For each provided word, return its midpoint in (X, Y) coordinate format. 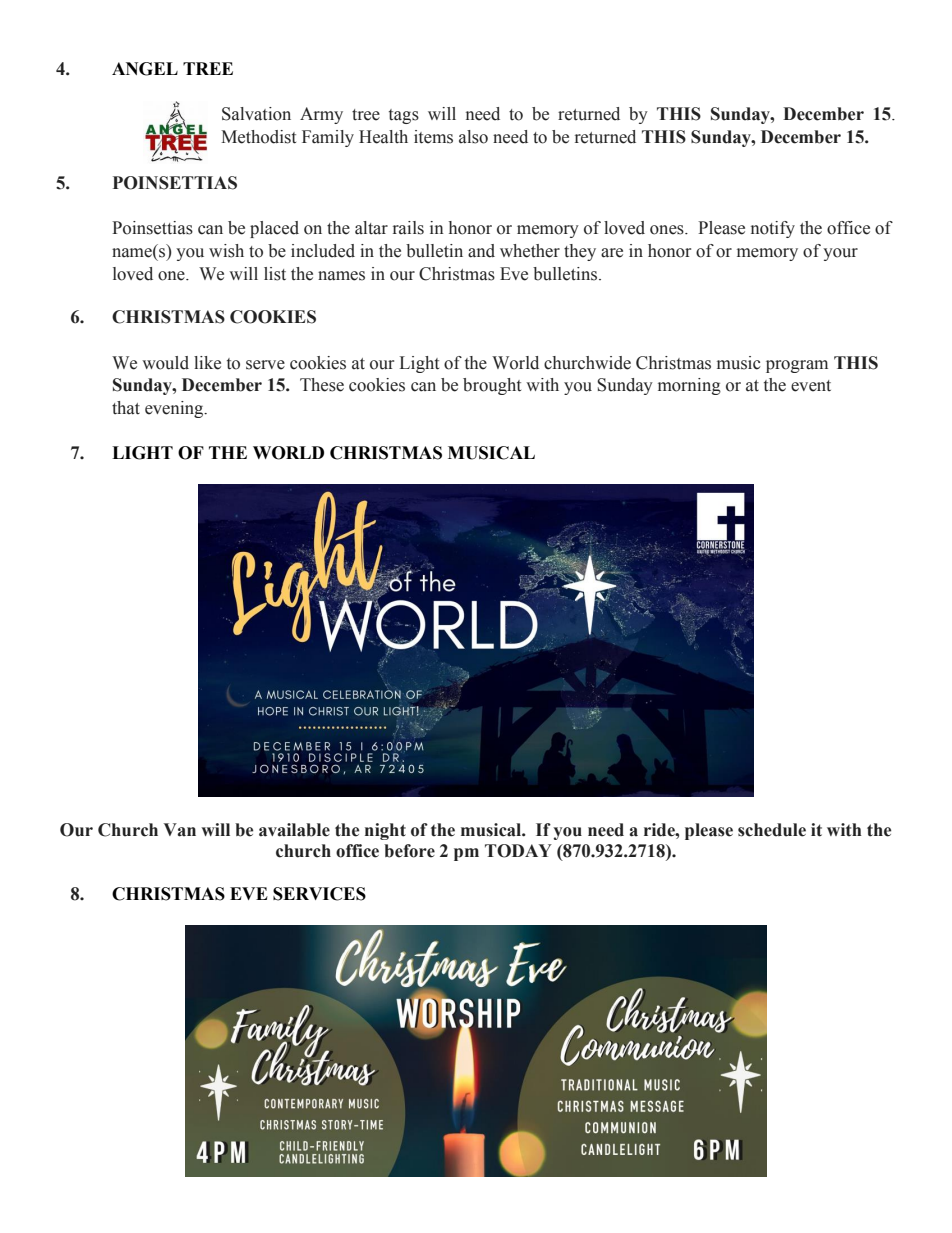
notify (773, 229)
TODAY (518, 851)
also (473, 137)
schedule (772, 830)
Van (179, 830)
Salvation (256, 114)
